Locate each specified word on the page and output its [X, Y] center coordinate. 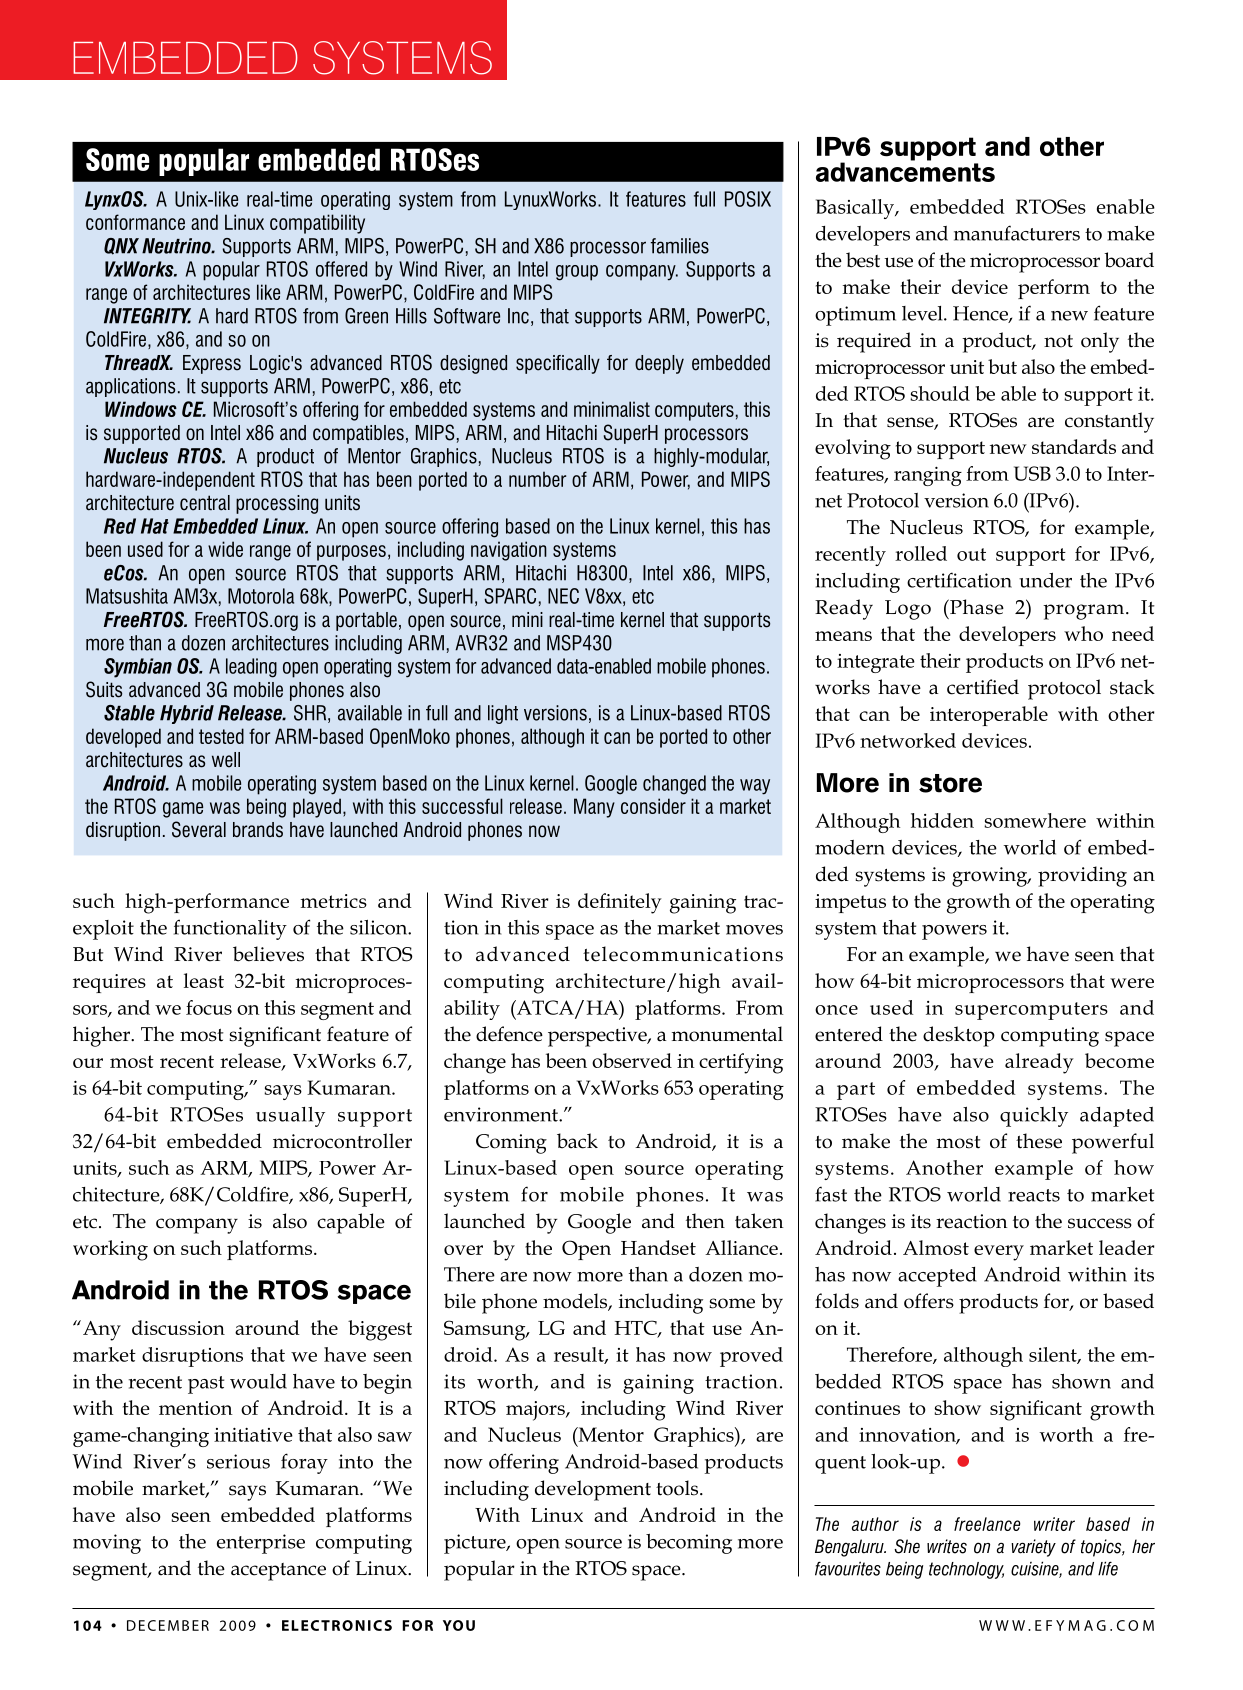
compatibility [317, 224]
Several [199, 829]
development [593, 1490]
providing [1082, 876]
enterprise [261, 1544]
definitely [620, 903]
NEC [563, 596]
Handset [658, 1247]
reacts [1034, 1195]
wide [225, 549]
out [971, 554]
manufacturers [1017, 233]
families [680, 246]
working [110, 1250]
